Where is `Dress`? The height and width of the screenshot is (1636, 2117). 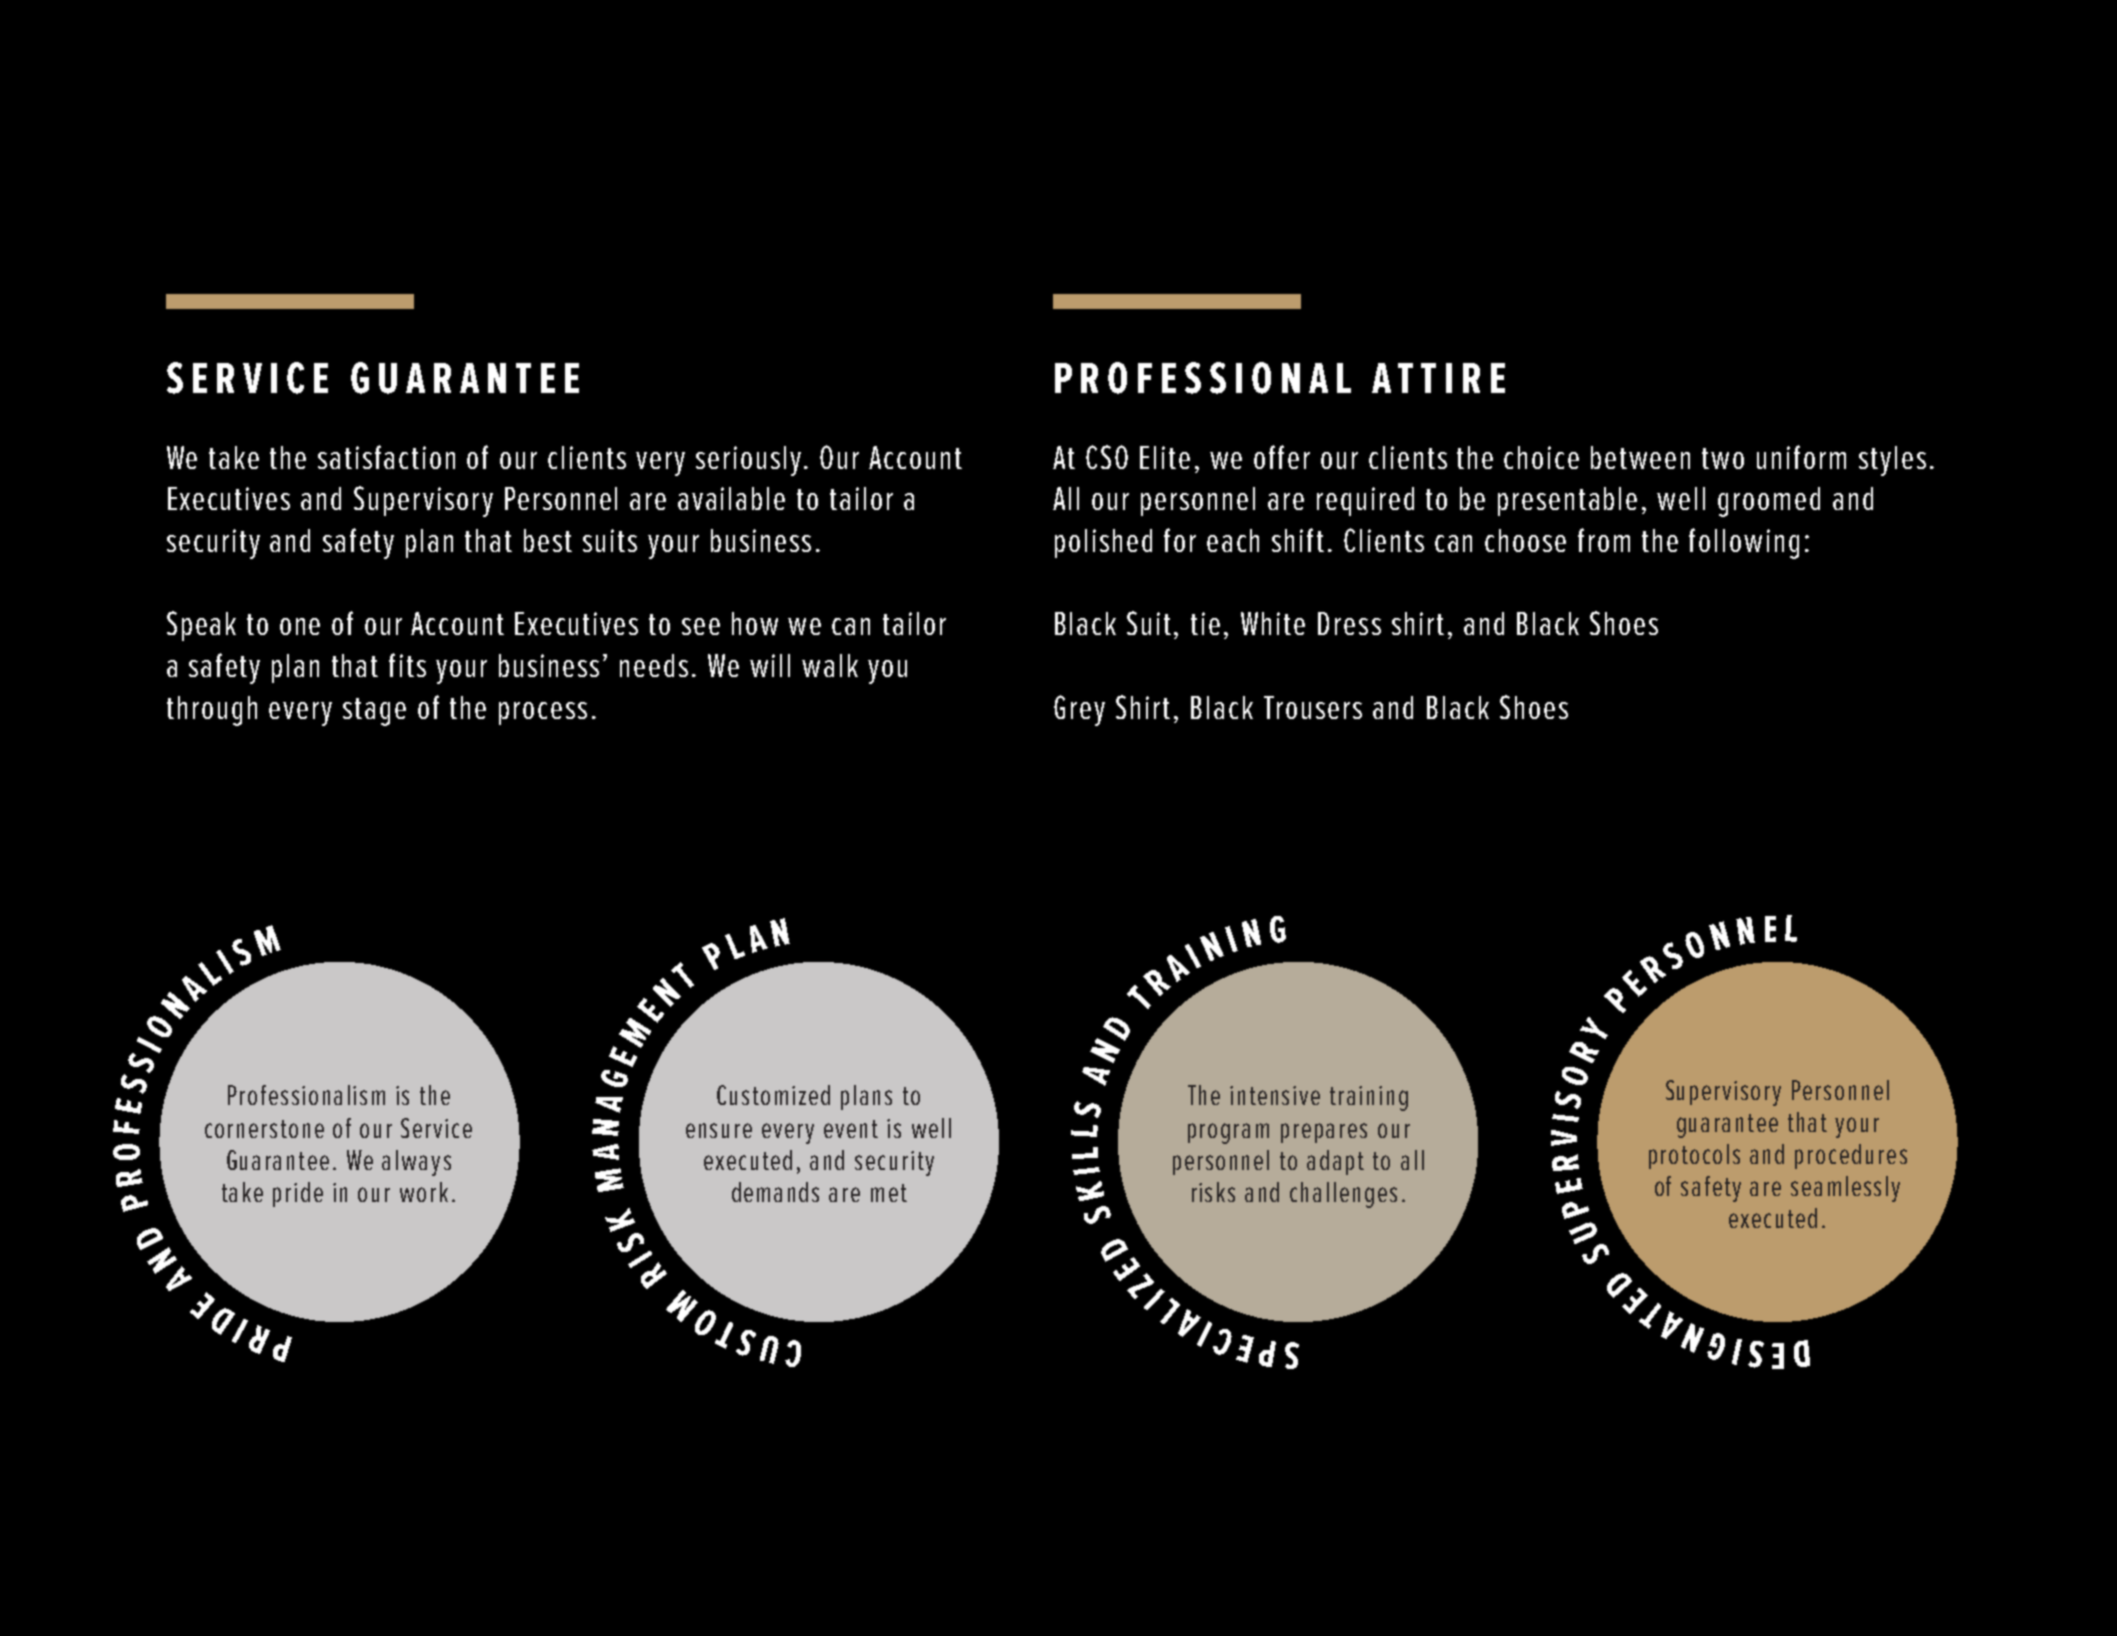
Dress is located at coordinates (1349, 623).
